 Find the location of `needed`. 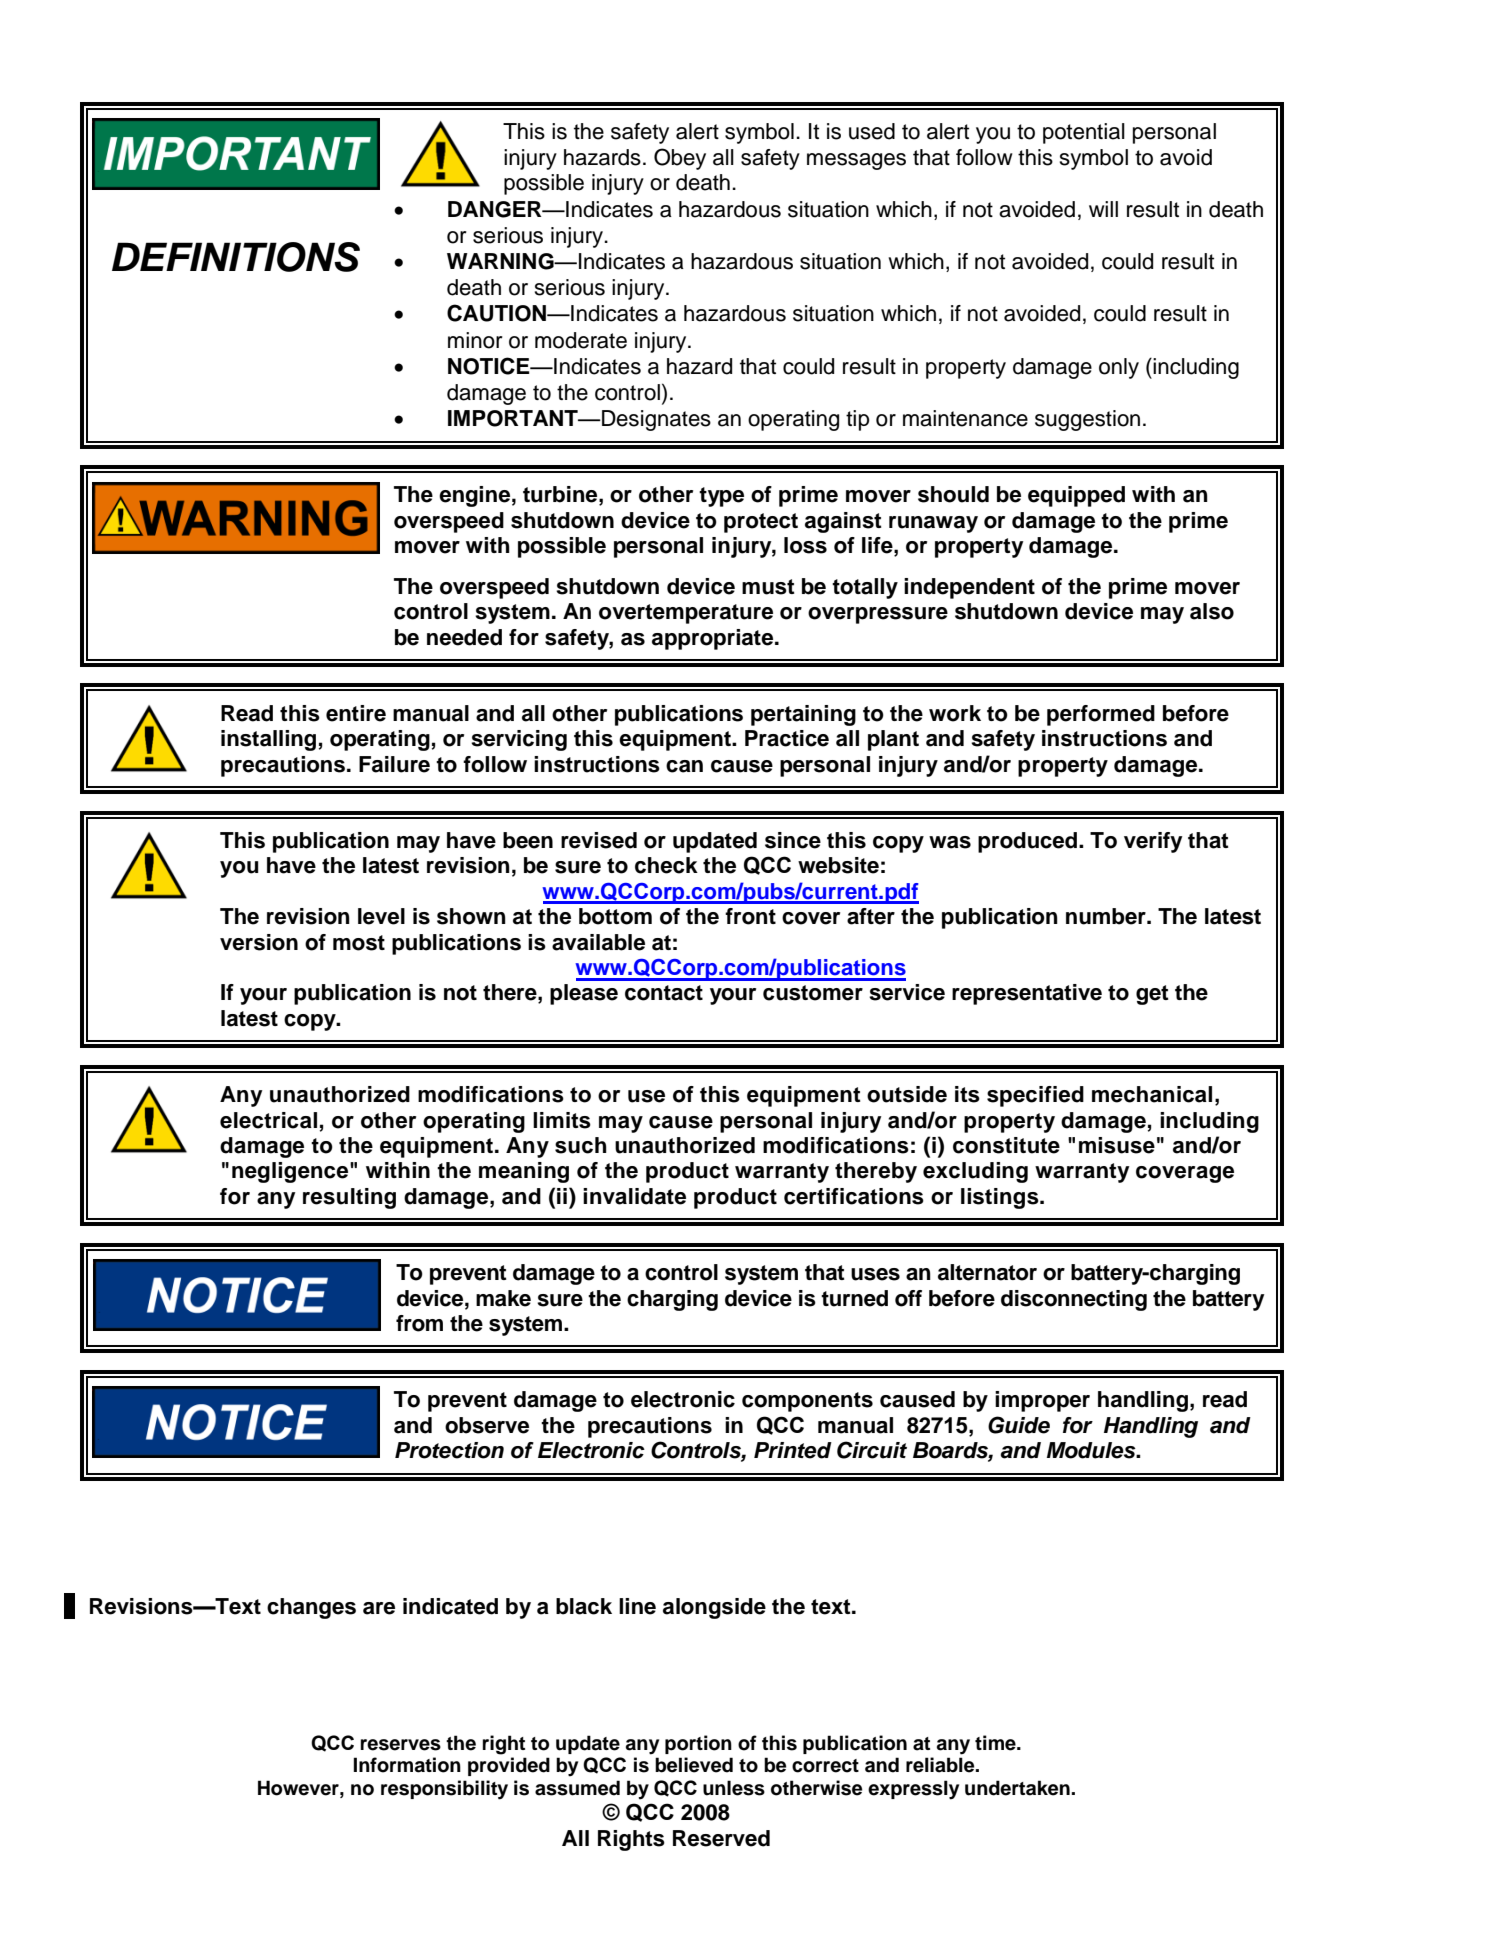

needed is located at coordinates (464, 637).
